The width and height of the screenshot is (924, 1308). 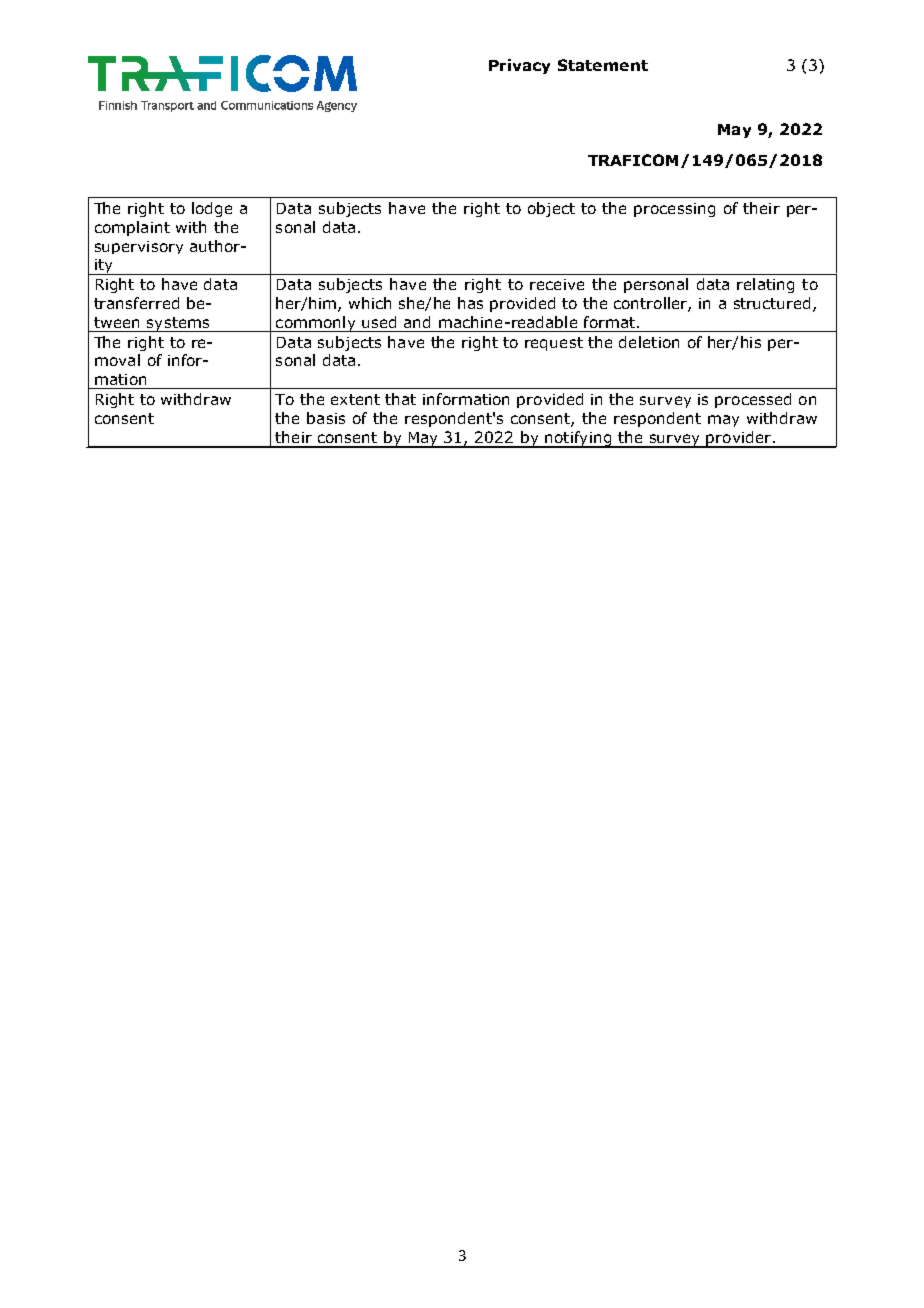 What do you see at coordinates (400, 399) in the screenshot?
I see `that` at bounding box center [400, 399].
